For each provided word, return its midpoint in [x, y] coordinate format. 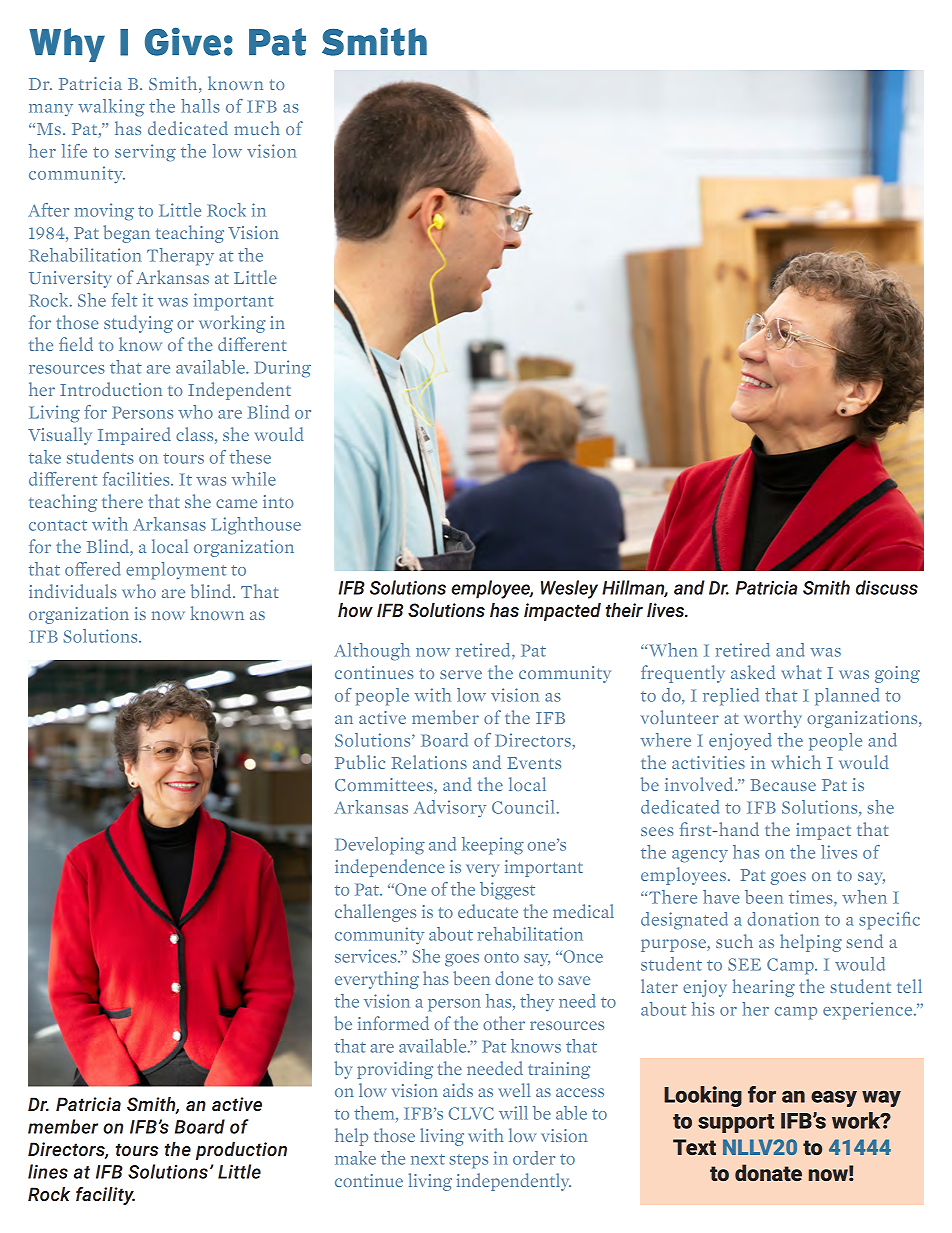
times [812, 897]
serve [461, 674]
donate [768, 1172]
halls [200, 106]
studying [138, 324]
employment [176, 571]
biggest [507, 891]
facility [105, 1196]
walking [111, 108]
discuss [887, 587]
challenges [375, 913]
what [801, 672]
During [282, 369]
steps [468, 1161]
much [257, 128]
